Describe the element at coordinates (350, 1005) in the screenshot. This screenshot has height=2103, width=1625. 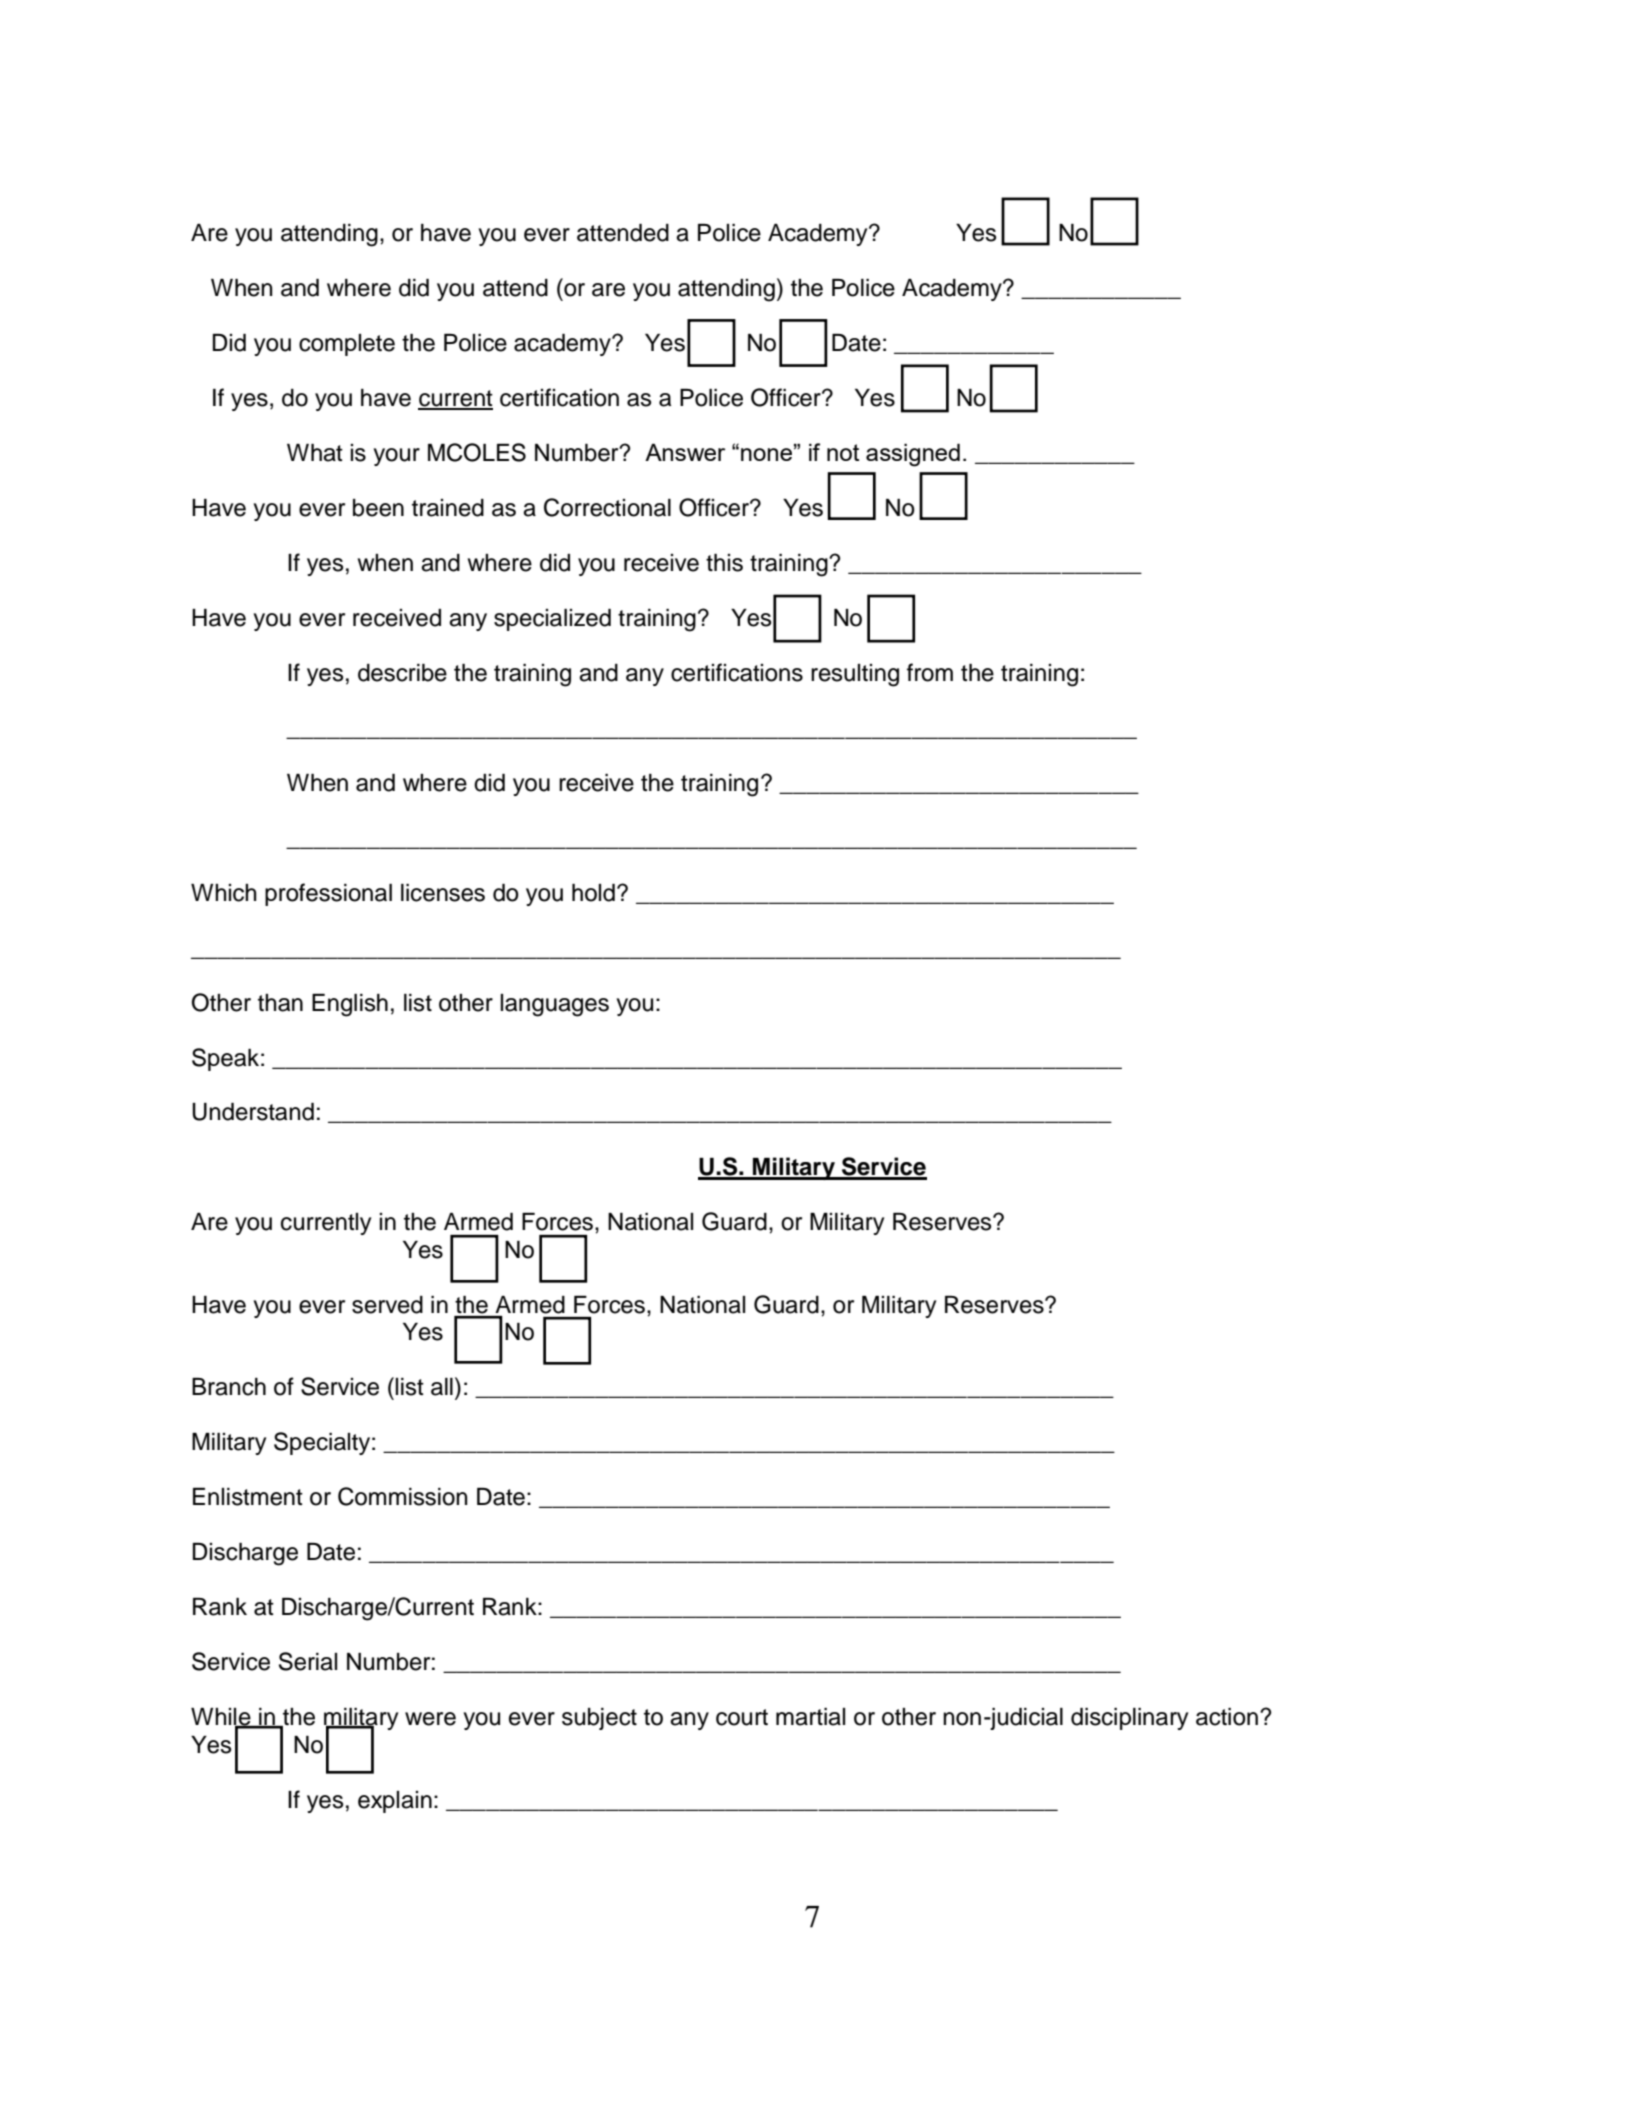
I see `English` at that location.
